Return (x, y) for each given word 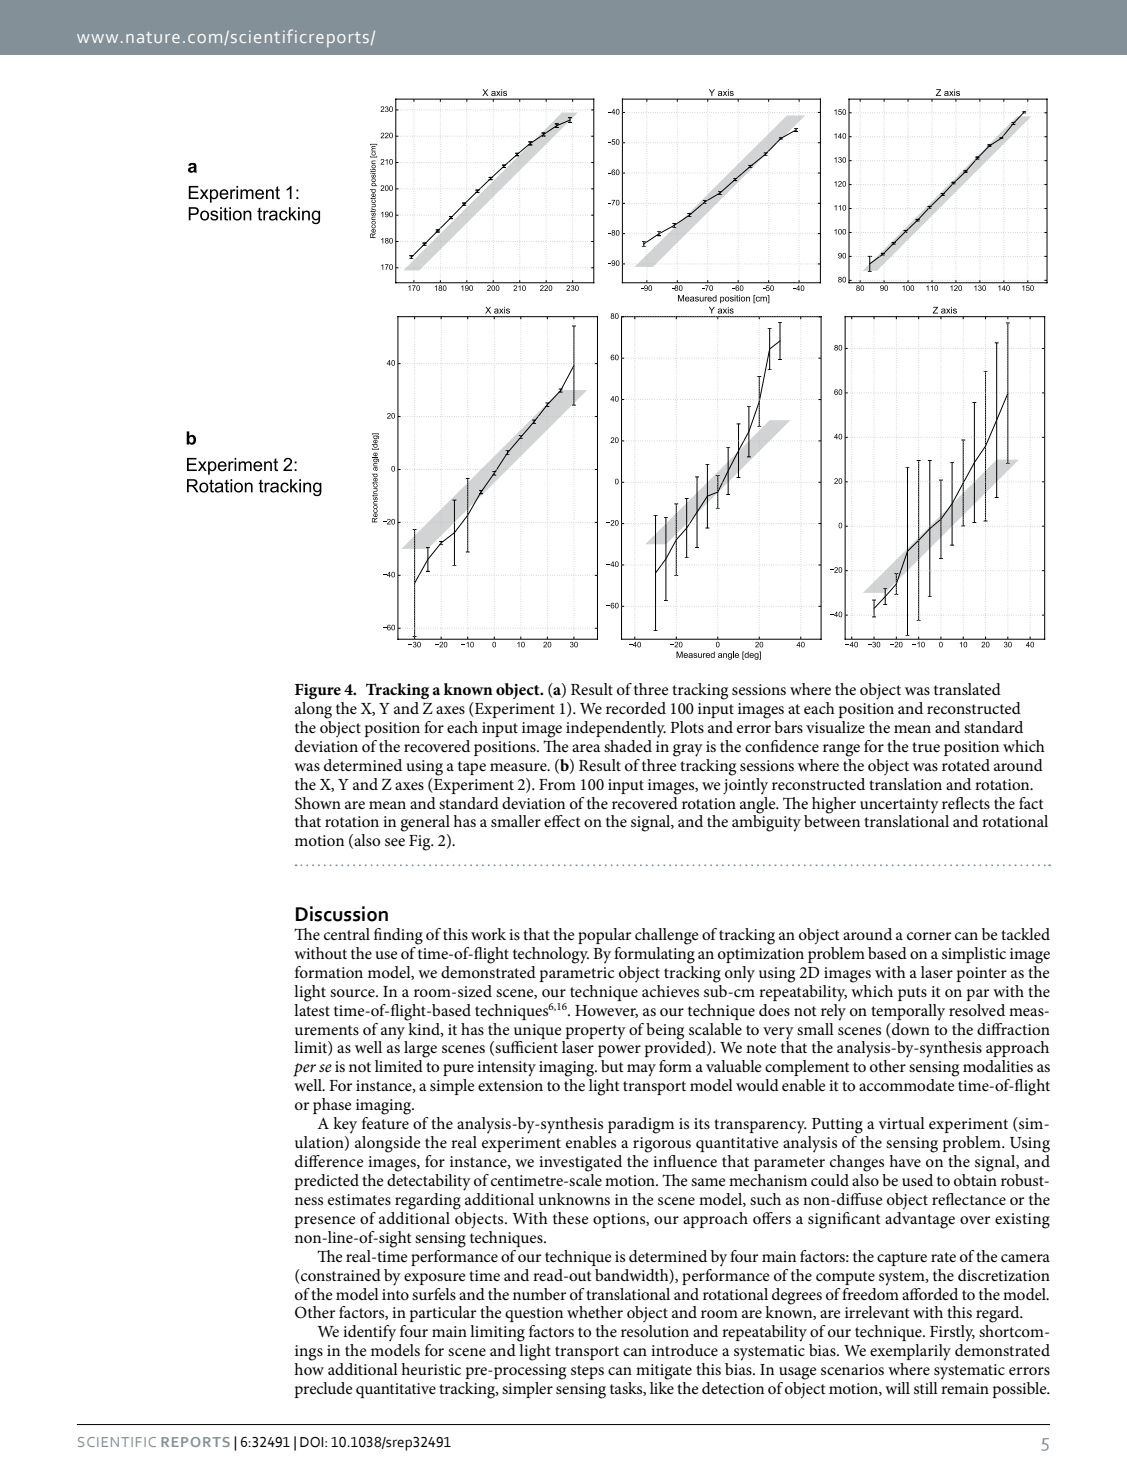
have (905, 1161)
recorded (636, 708)
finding (398, 936)
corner (929, 936)
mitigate (664, 1372)
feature (385, 1123)
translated (967, 689)
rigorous (662, 1145)
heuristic (431, 1369)
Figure (318, 691)
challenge (667, 936)
